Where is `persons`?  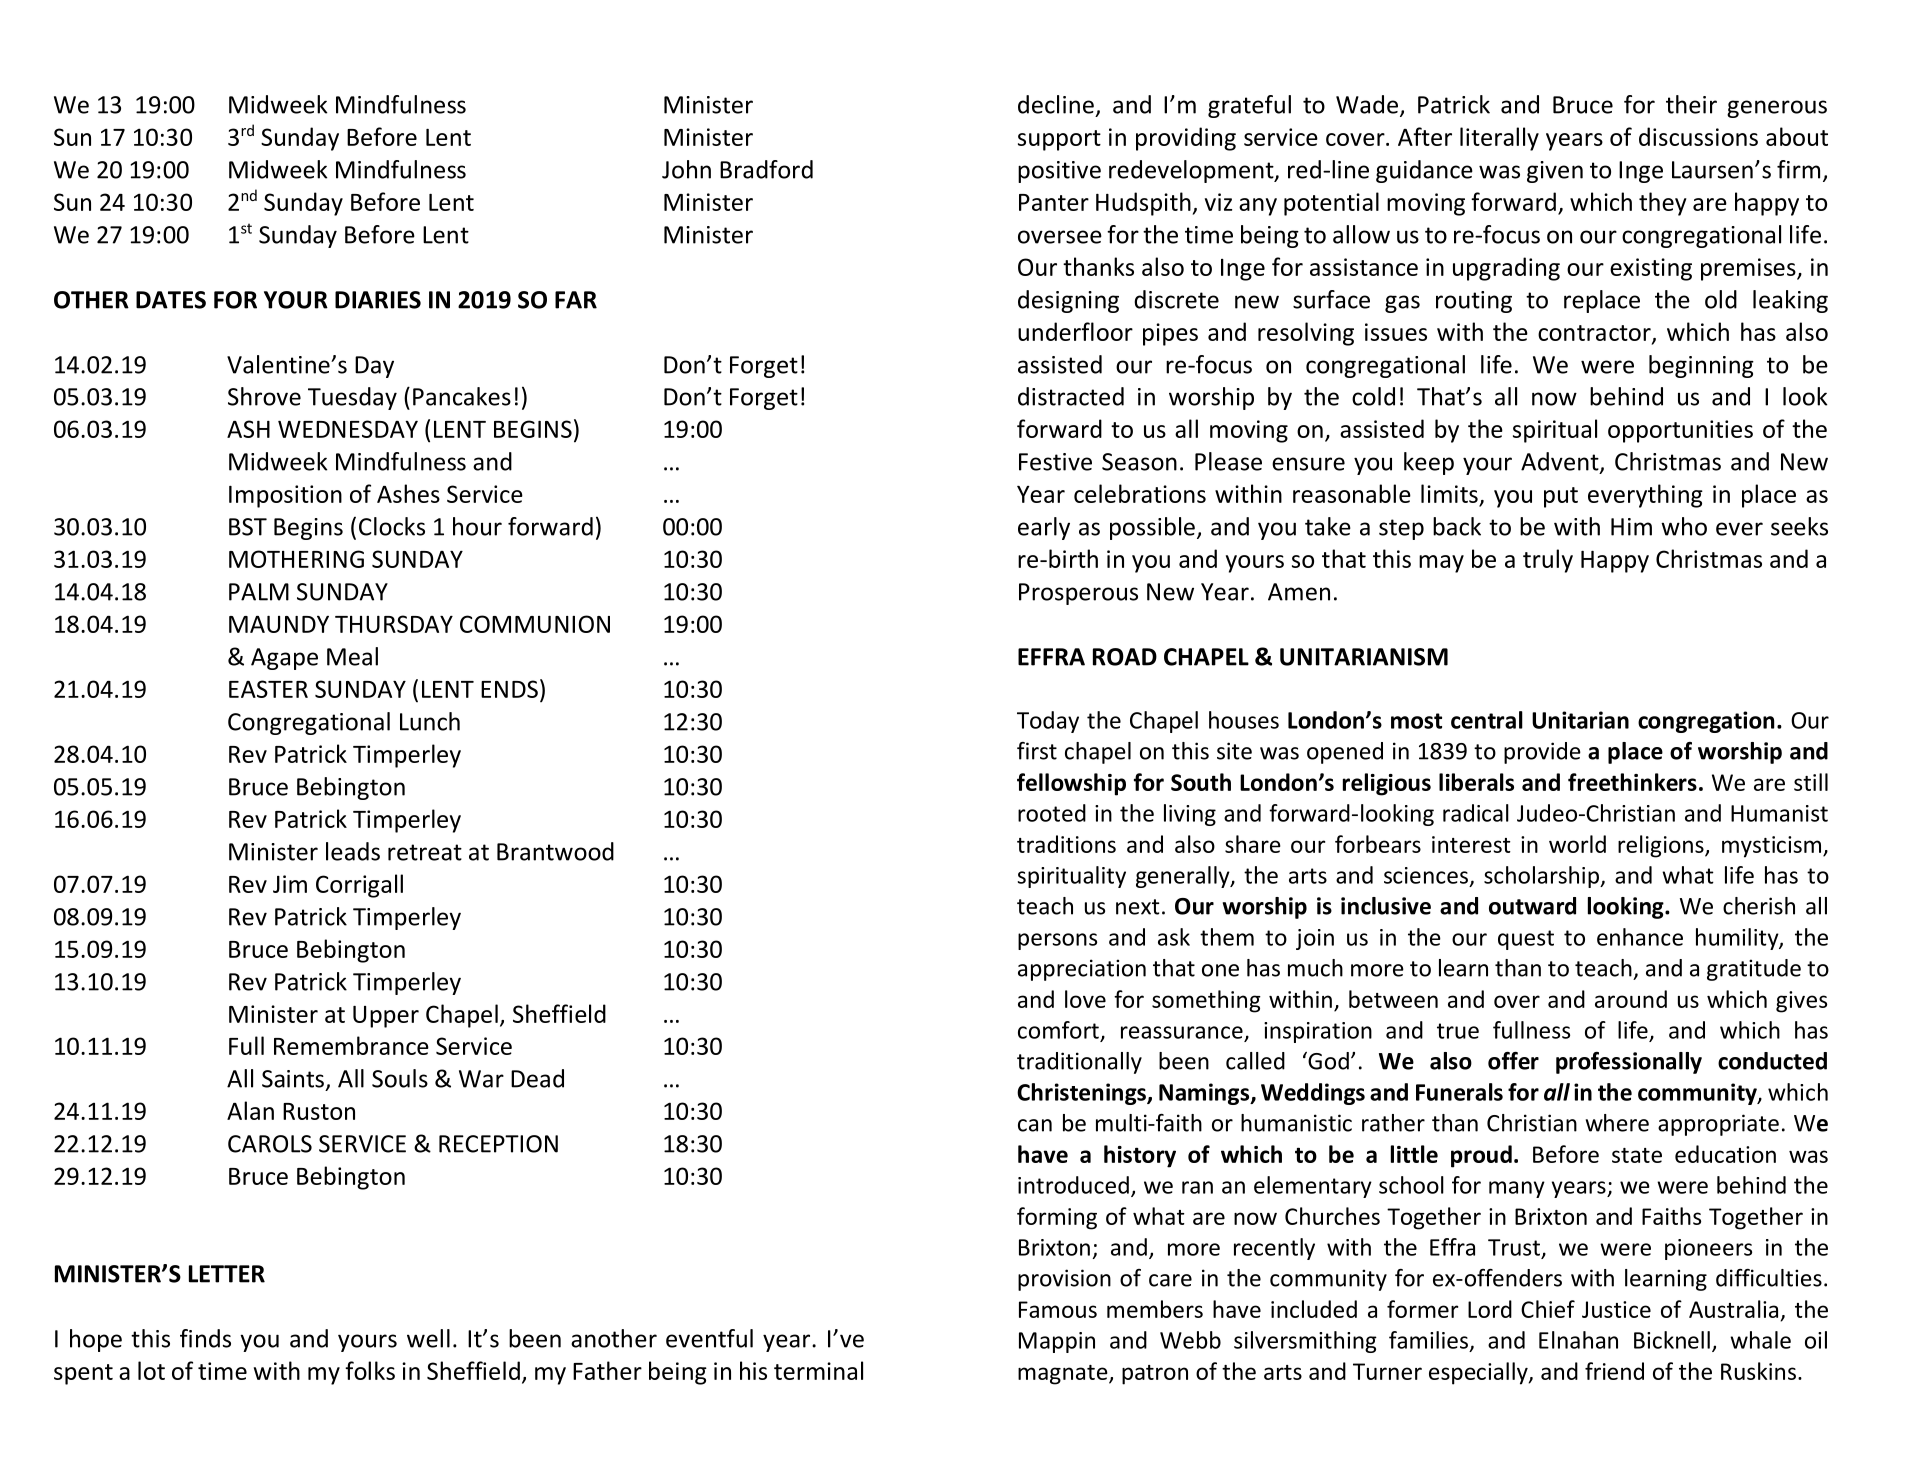 persons is located at coordinates (1057, 941).
